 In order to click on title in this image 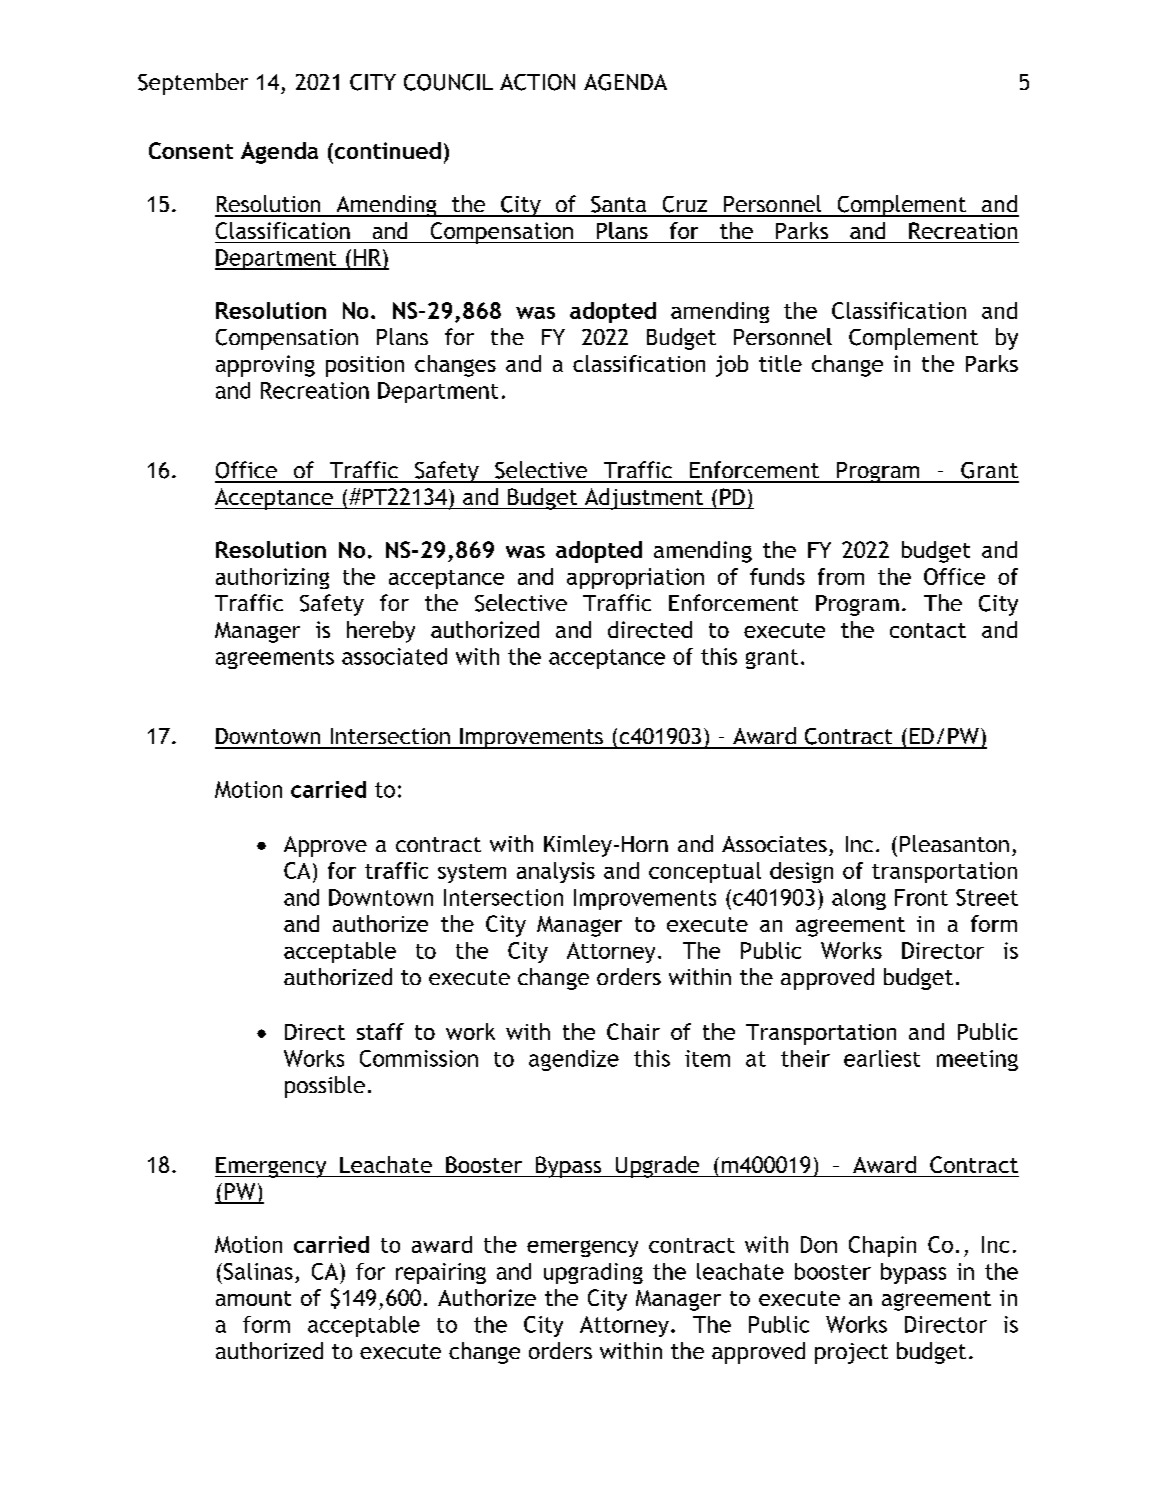, I will do `click(780, 363)`.
